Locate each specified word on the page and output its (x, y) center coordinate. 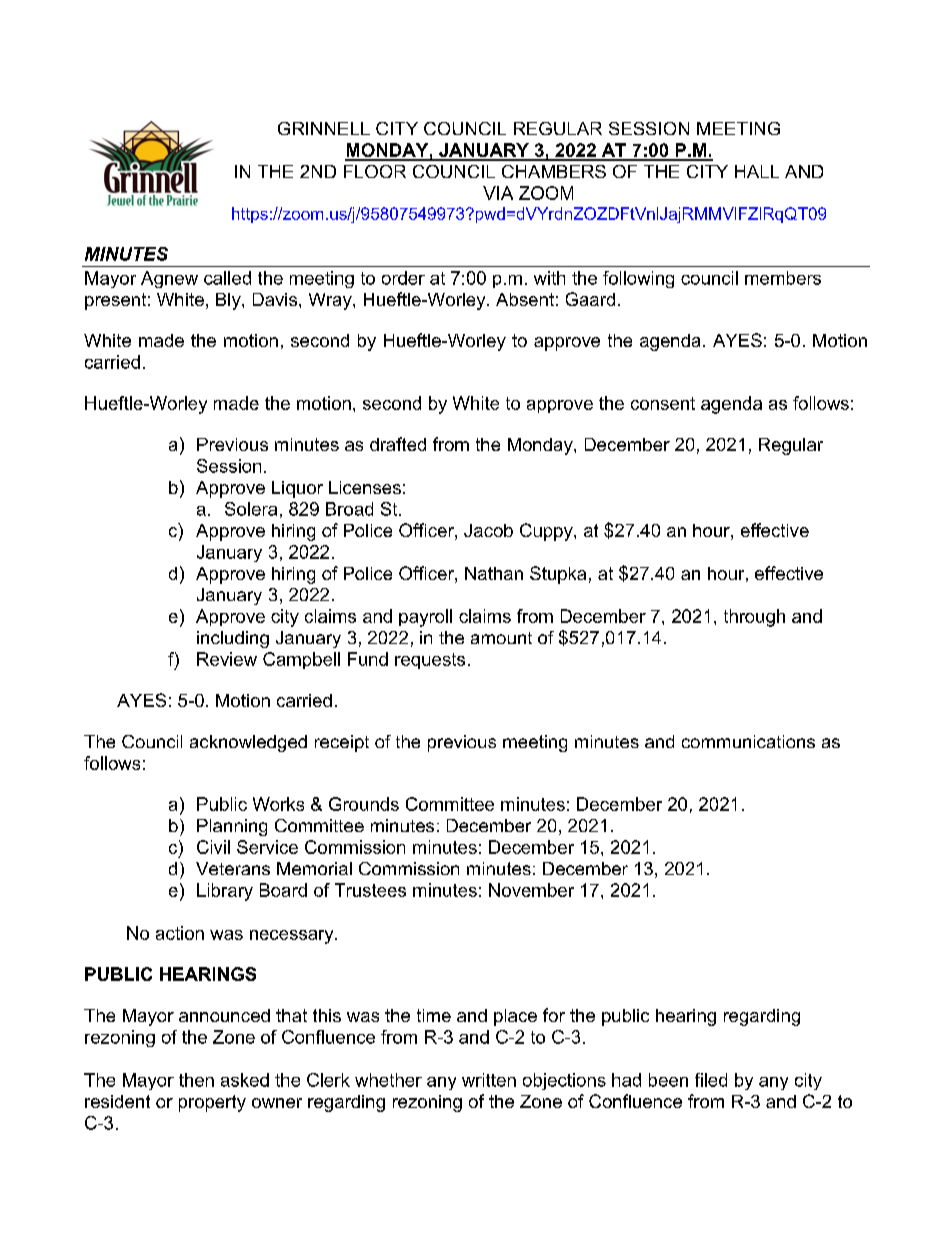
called (227, 278)
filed (711, 1080)
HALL (757, 171)
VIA (498, 193)
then (196, 1080)
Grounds (364, 804)
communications (748, 741)
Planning (232, 827)
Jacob (488, 530)
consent (663, 403)
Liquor (297, 489)
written (489, 1080)
